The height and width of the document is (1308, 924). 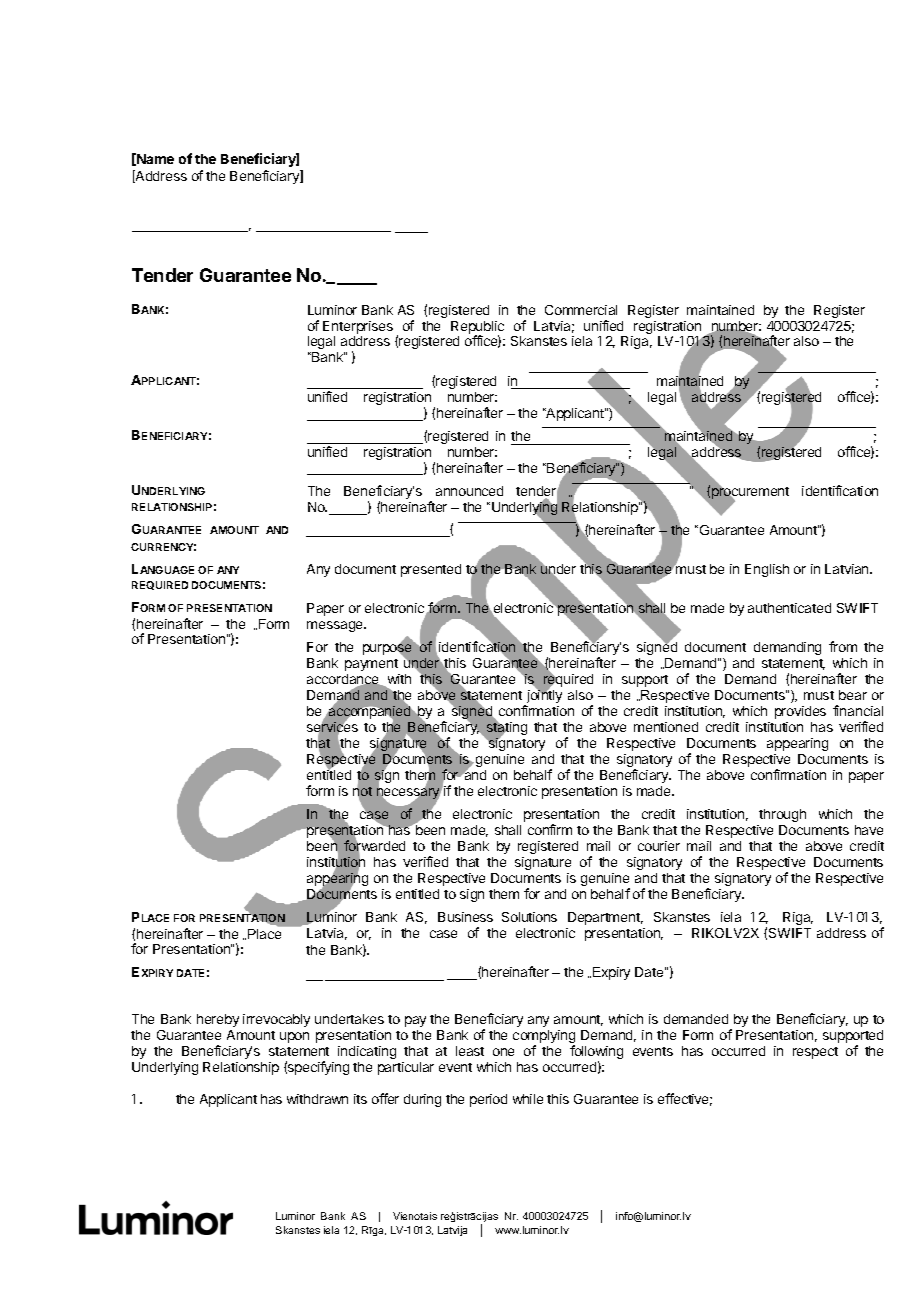 I want to click on Commercial, so click(x=581, y=310).
